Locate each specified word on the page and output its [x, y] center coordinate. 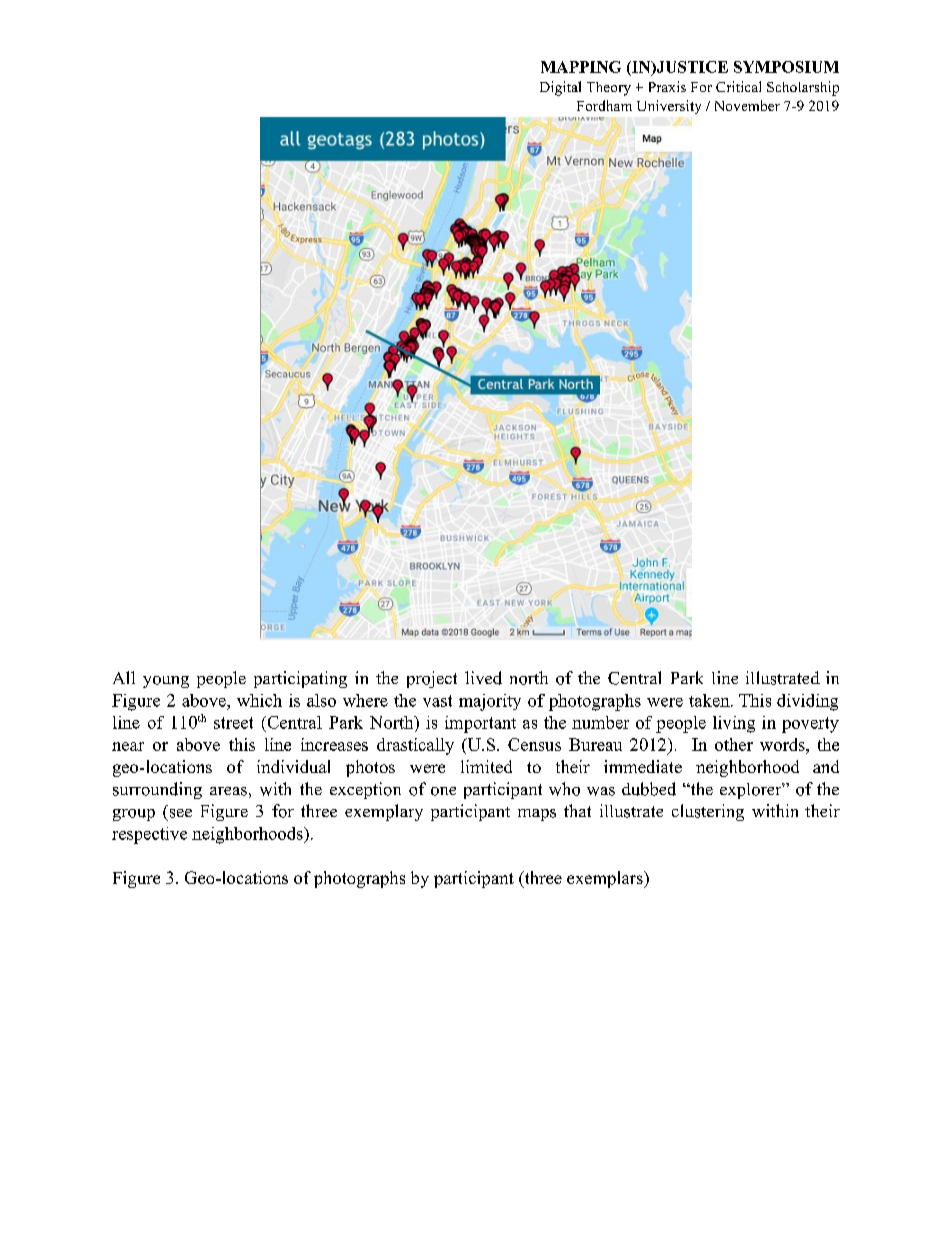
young [166, 682]
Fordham [604, 105]
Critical [738, 86]
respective [149, 835]
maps [537, 815]
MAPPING [581, 67]
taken [710, 700]
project [432, 679]
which [259, 700]
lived [483, 678]
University [669, 107]
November [747, 105]
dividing [807, 702]
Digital [560, 88]
